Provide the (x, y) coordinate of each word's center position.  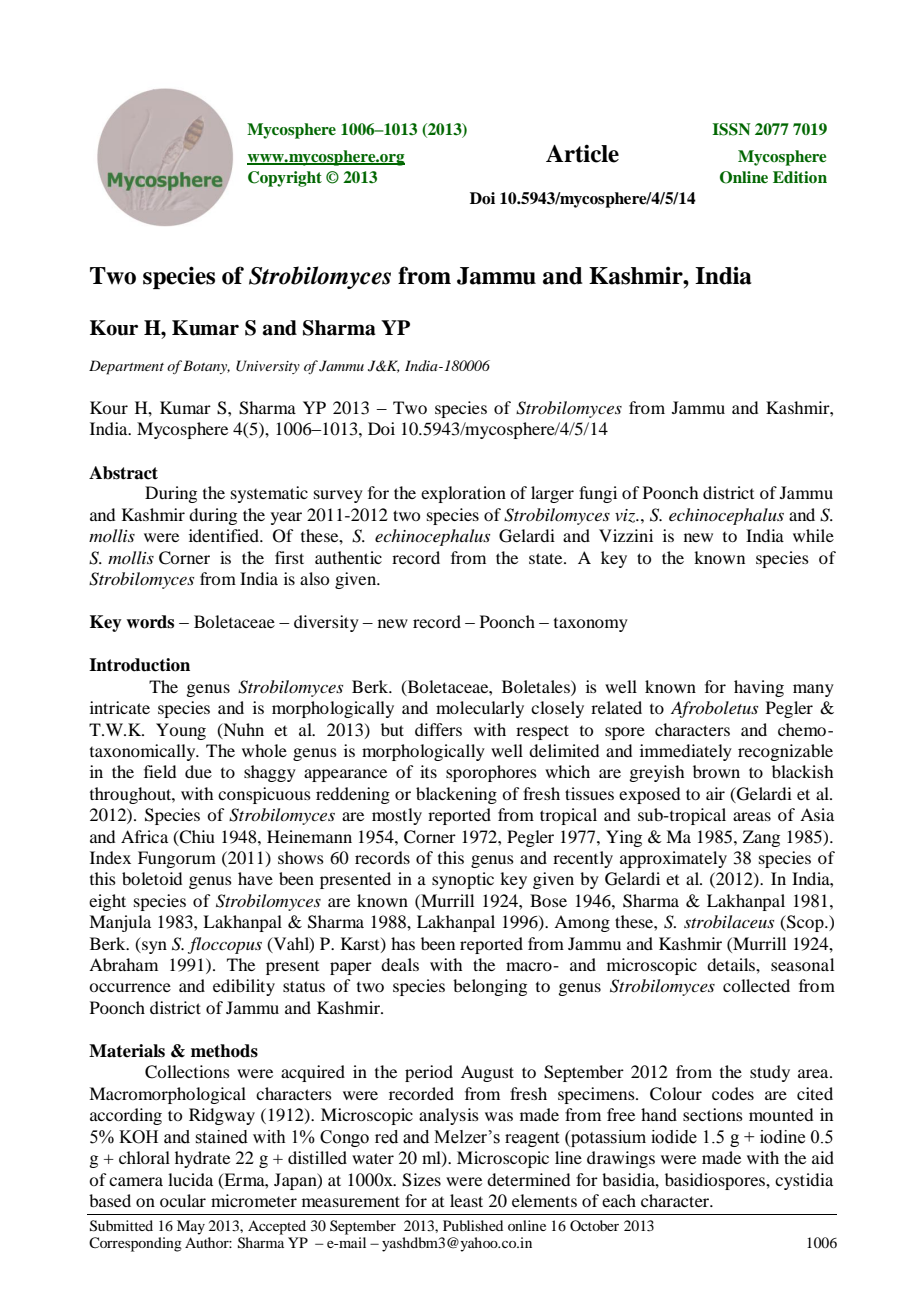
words (150, 622)
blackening (456, 795)
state (547, 558)
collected (756, 985)
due (198, 771)
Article (582, 153)
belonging (490, 987)
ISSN (731, 129)
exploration (463, 494)
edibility (244, 987)
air (715, 793)
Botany (206, 367)
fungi (598, 494)
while (813, 535)
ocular (183, 1200)
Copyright (285, 179)
